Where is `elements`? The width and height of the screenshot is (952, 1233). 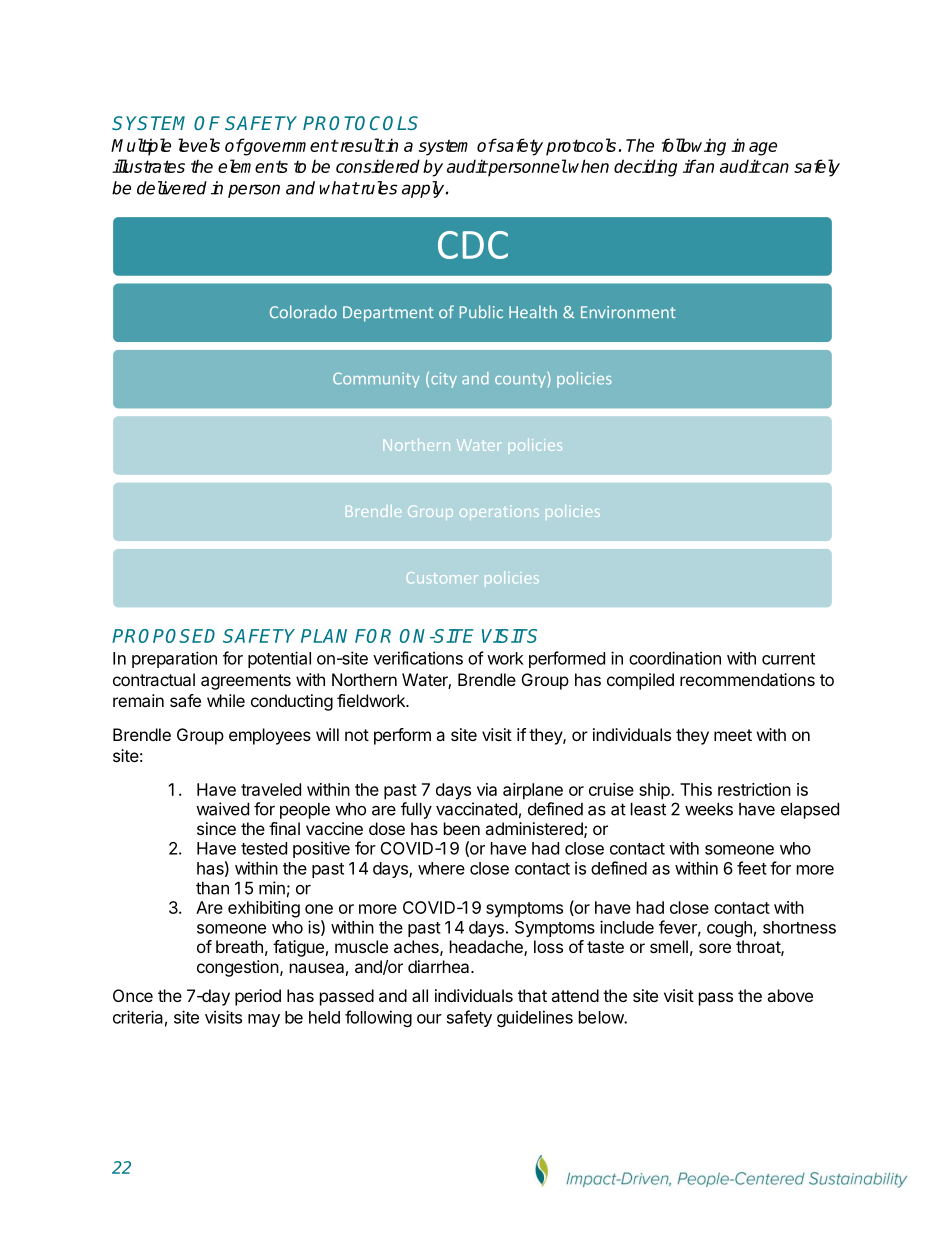 elements is located at coordinates (253, 166).
